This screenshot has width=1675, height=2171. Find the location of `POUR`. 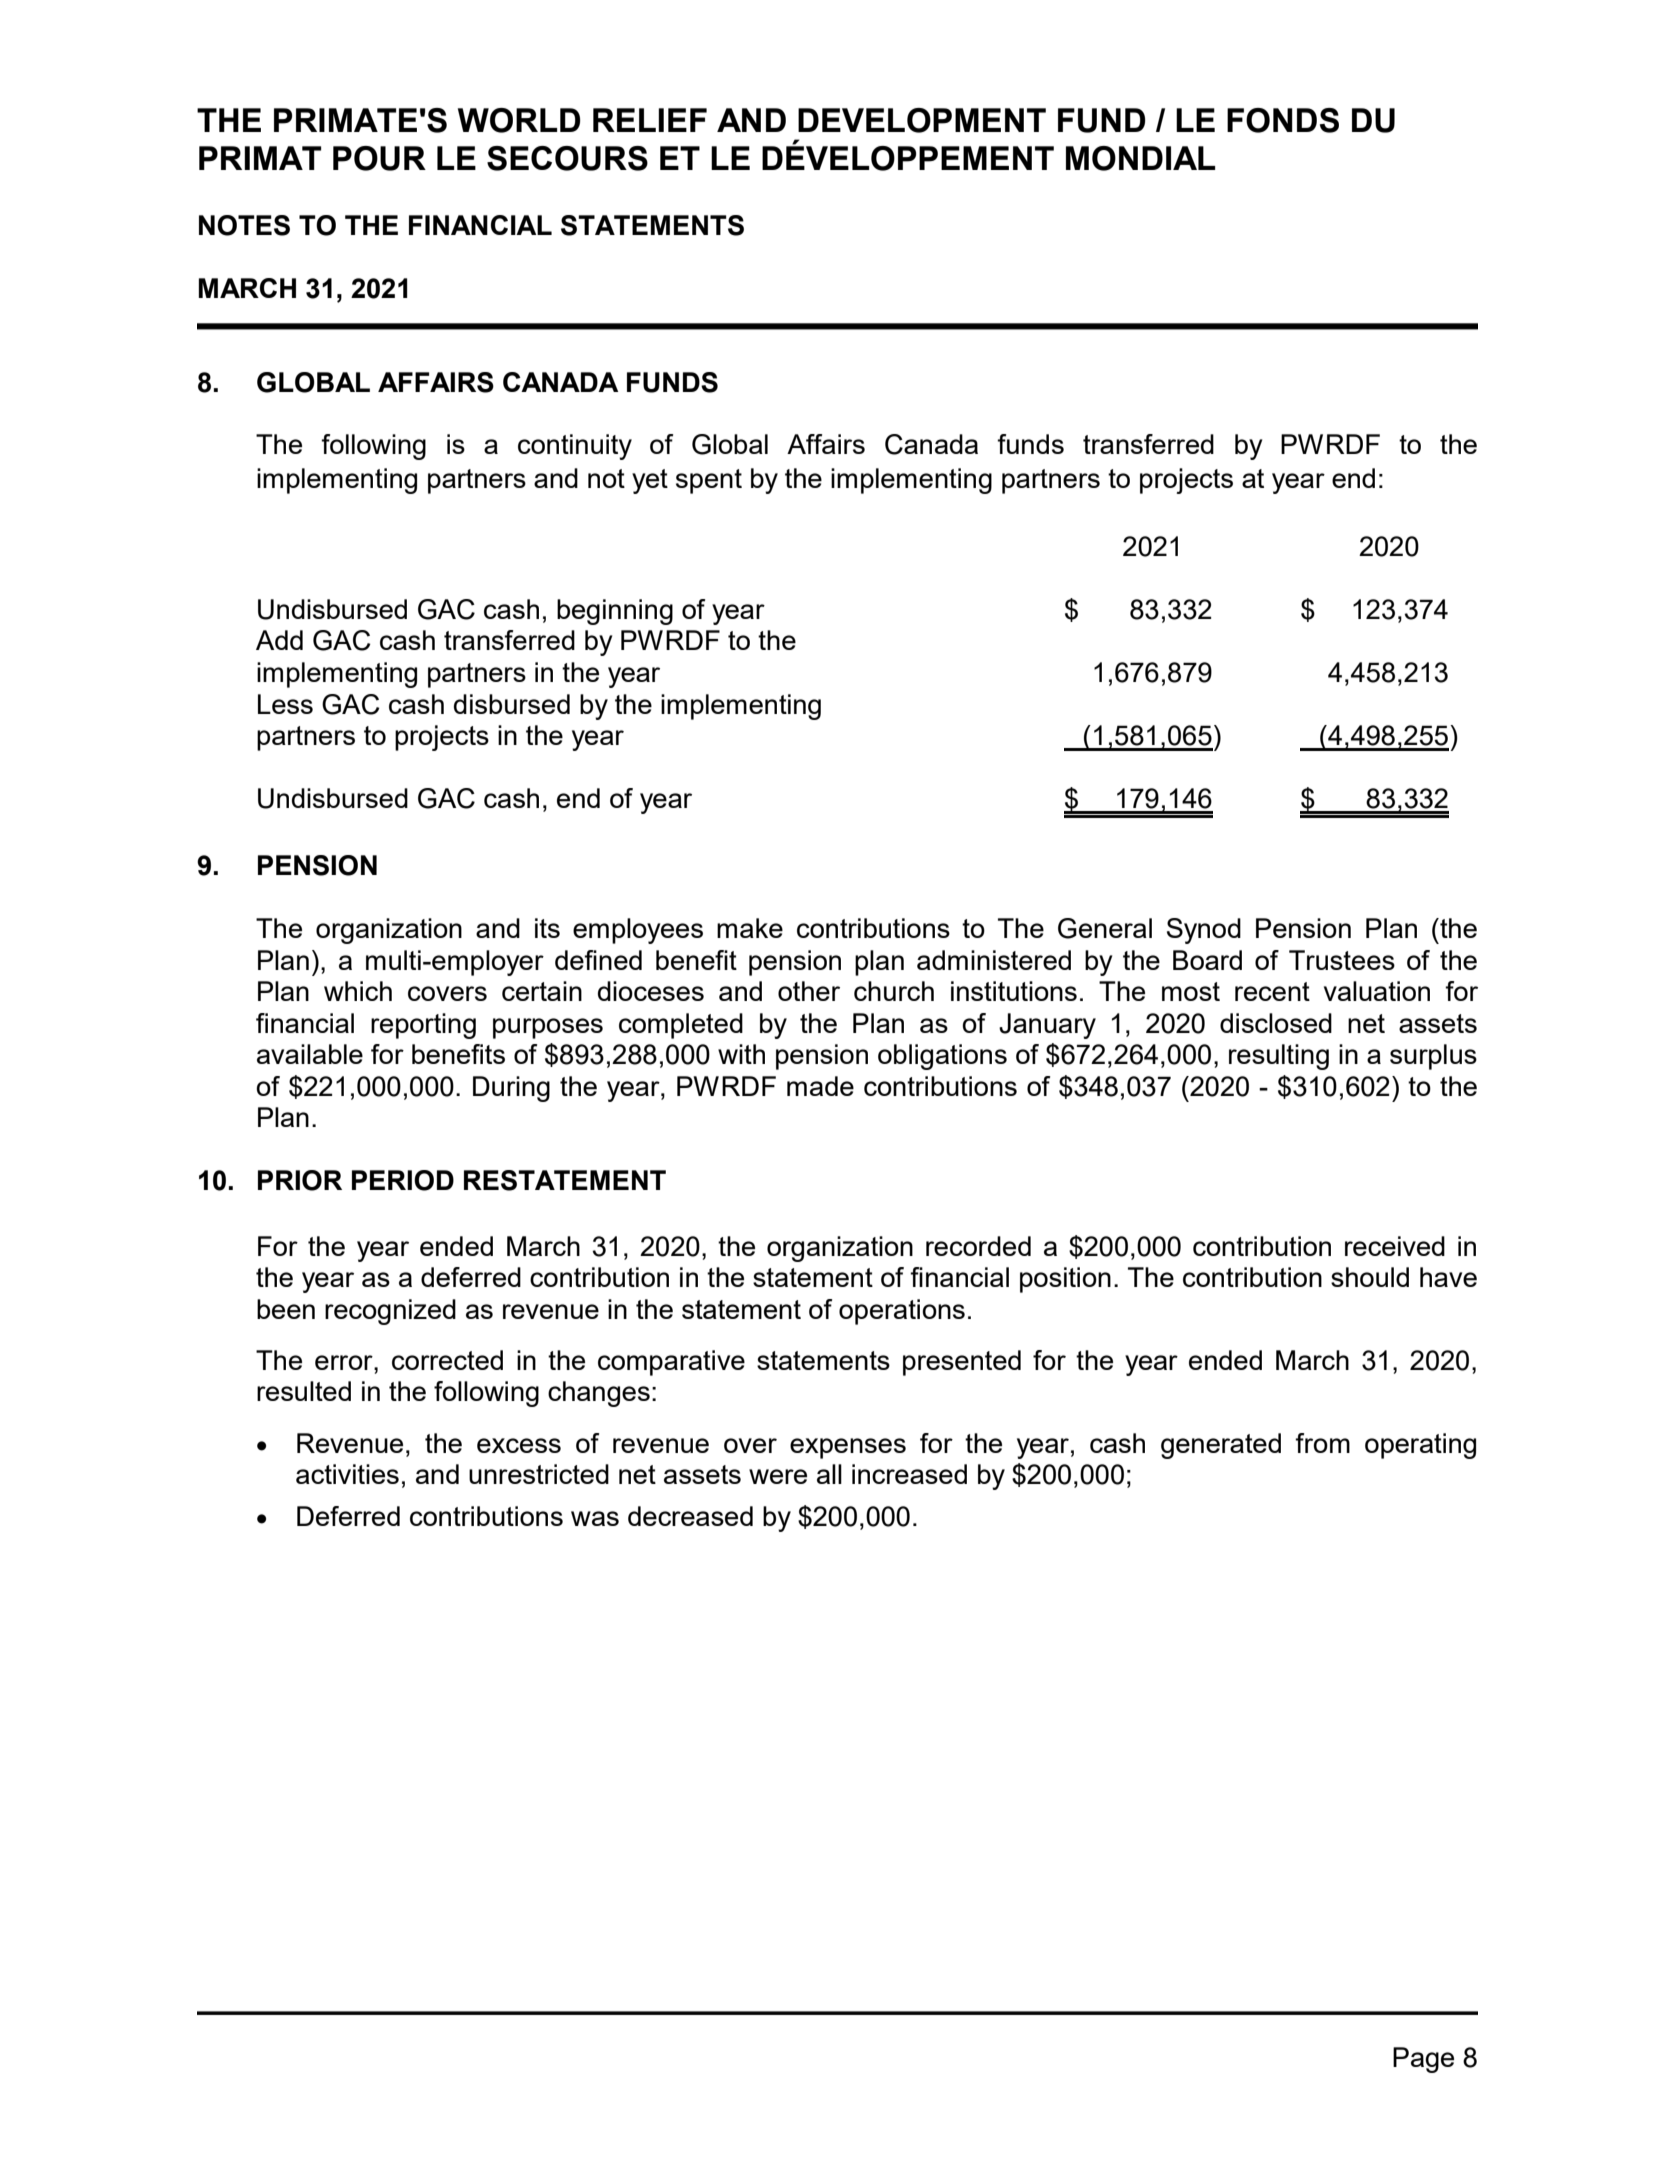

POUR is located at coordinates (379, 158).
